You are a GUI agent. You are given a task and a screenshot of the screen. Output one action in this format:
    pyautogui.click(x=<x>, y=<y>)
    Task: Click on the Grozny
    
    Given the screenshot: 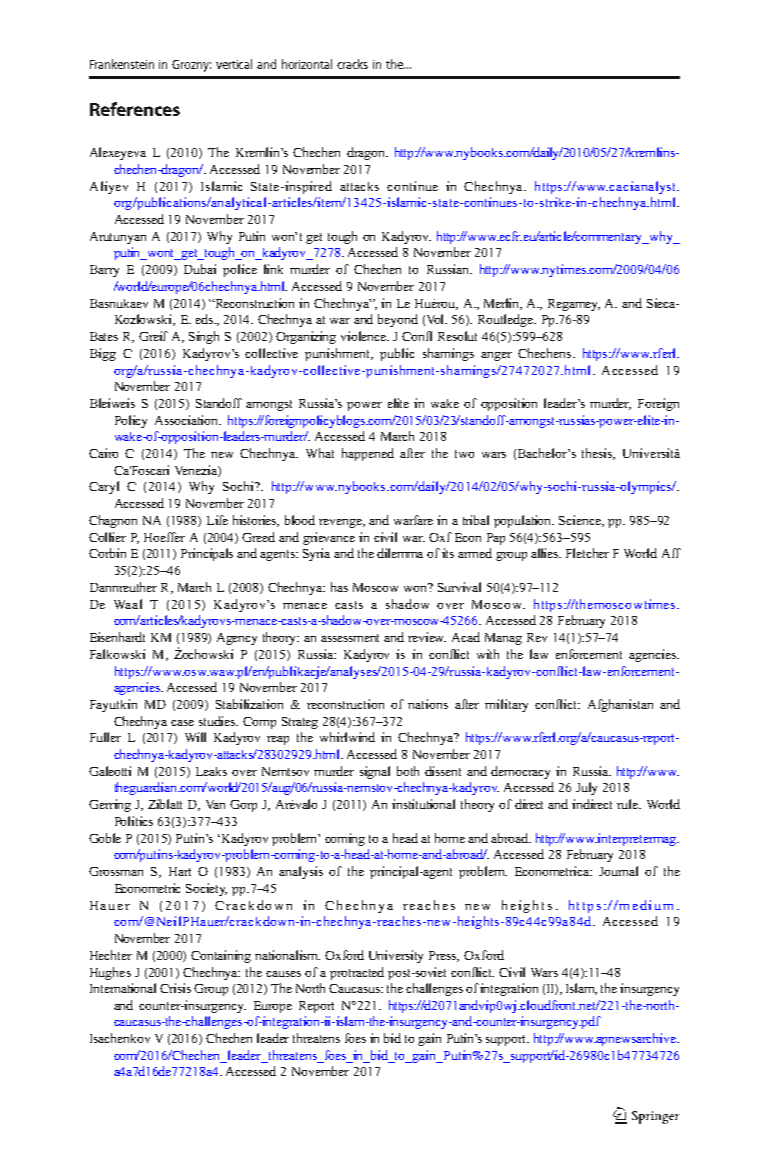 What is the action you would take?
    pyautogui.click(x=191, y=66)
